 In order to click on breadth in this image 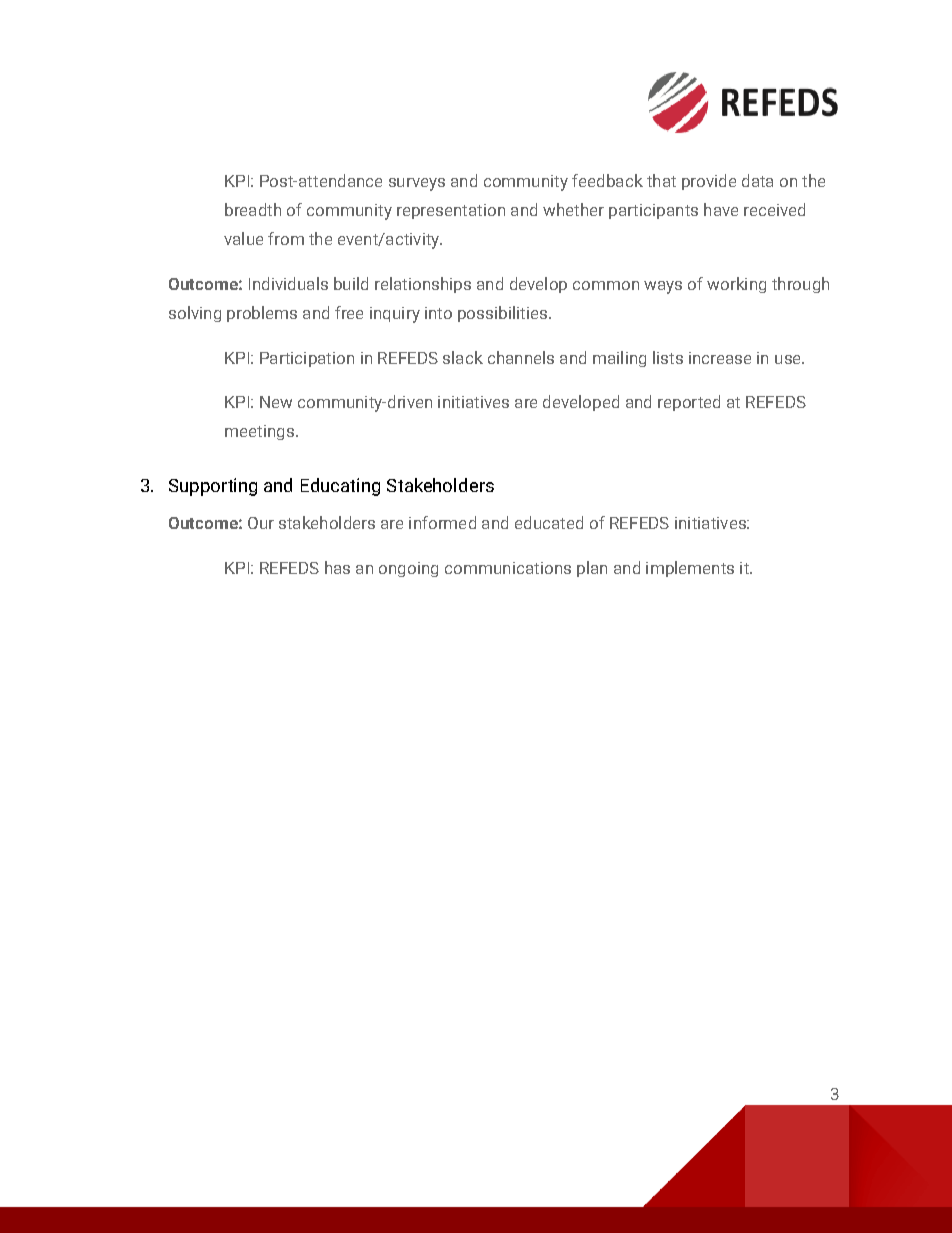, I will do `click(253, 209)`.
